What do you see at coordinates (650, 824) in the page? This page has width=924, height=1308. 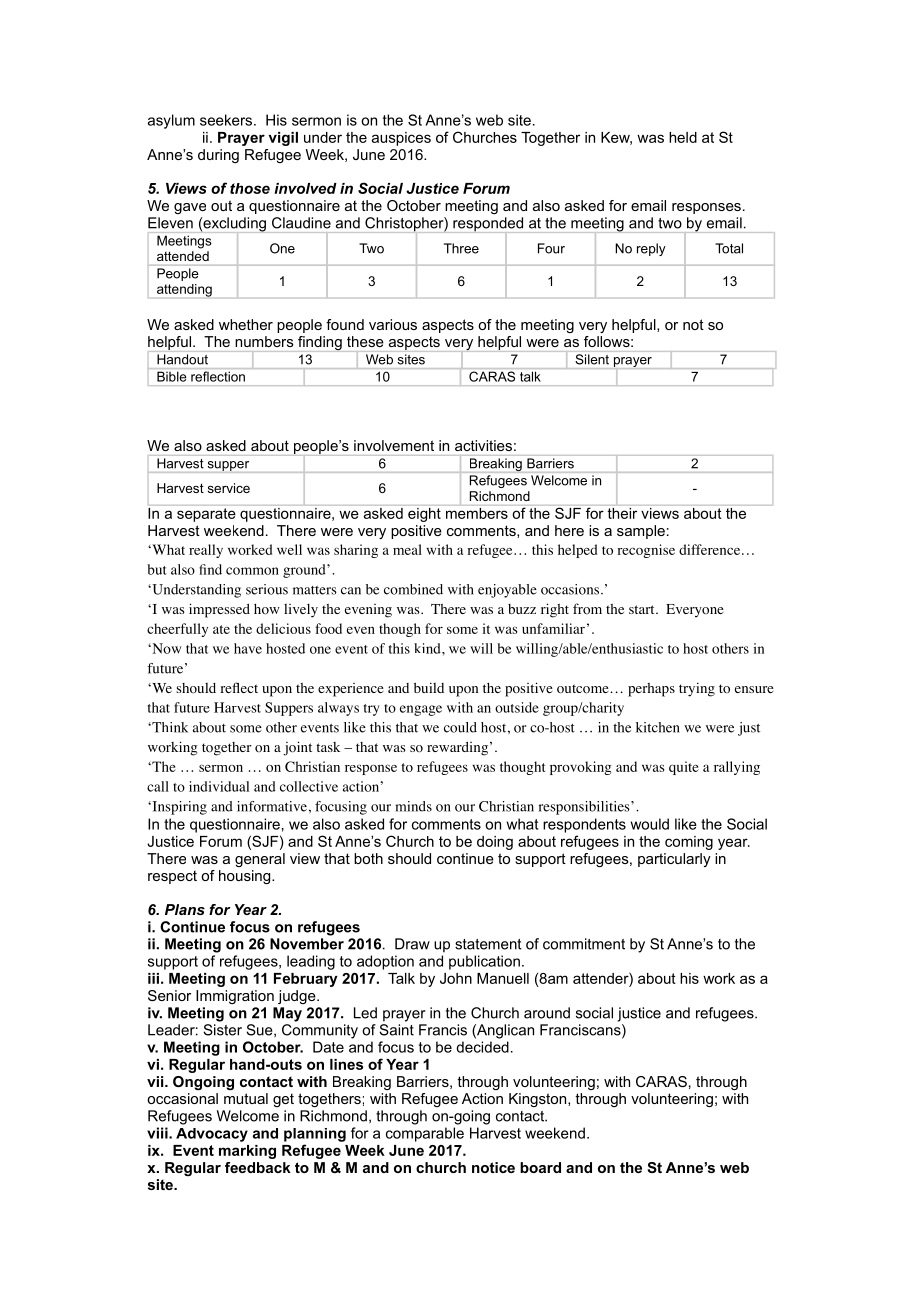 I see `would` at bounding box center [650, 824].
